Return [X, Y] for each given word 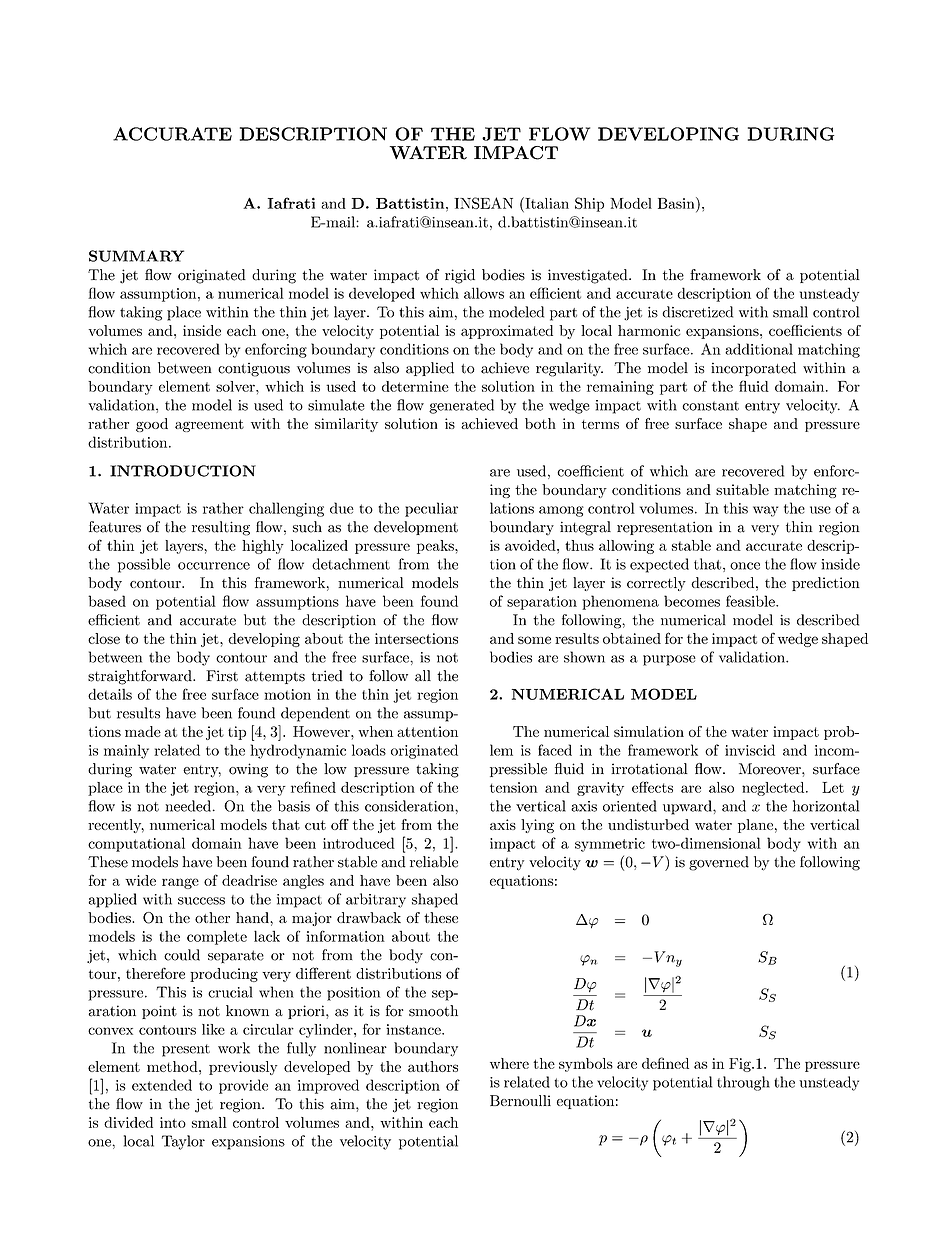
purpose [669, 660]
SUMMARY [136, 256]
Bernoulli [520, 1100]
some [534, 640]
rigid [460, 276]
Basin [677, 203]
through [743, 1083]
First [222, 676]
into [173, 1122]
